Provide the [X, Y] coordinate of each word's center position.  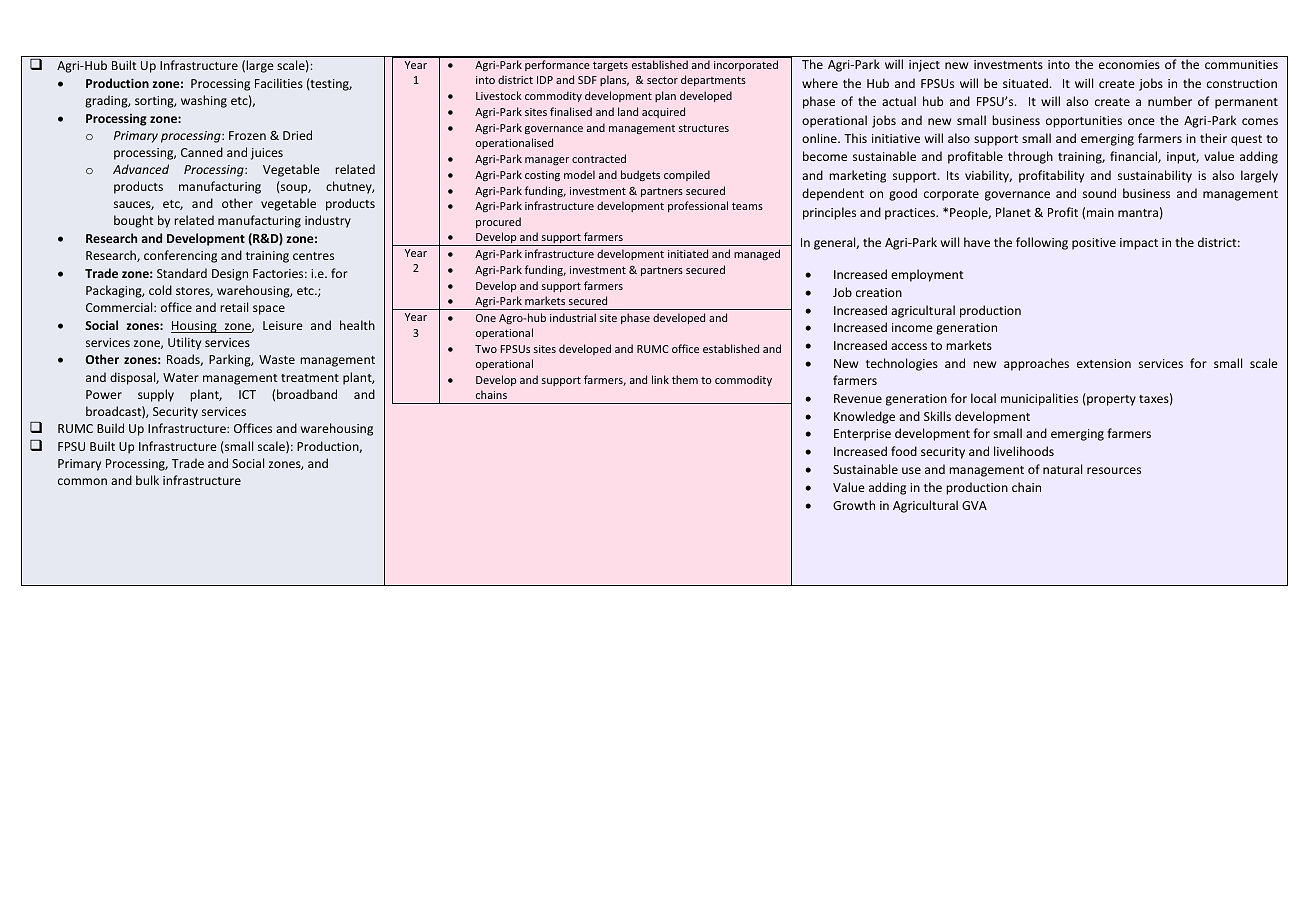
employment [927, 275]
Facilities [279, 83]
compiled [687, 175]
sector [662, 80]
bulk [147, 480]
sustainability [1155, 176]
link [660, 379]
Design [230, 275]
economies [1129, 64]
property [1110, 399]
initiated [688, 253]
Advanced [141, 169]
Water [181, 377]
